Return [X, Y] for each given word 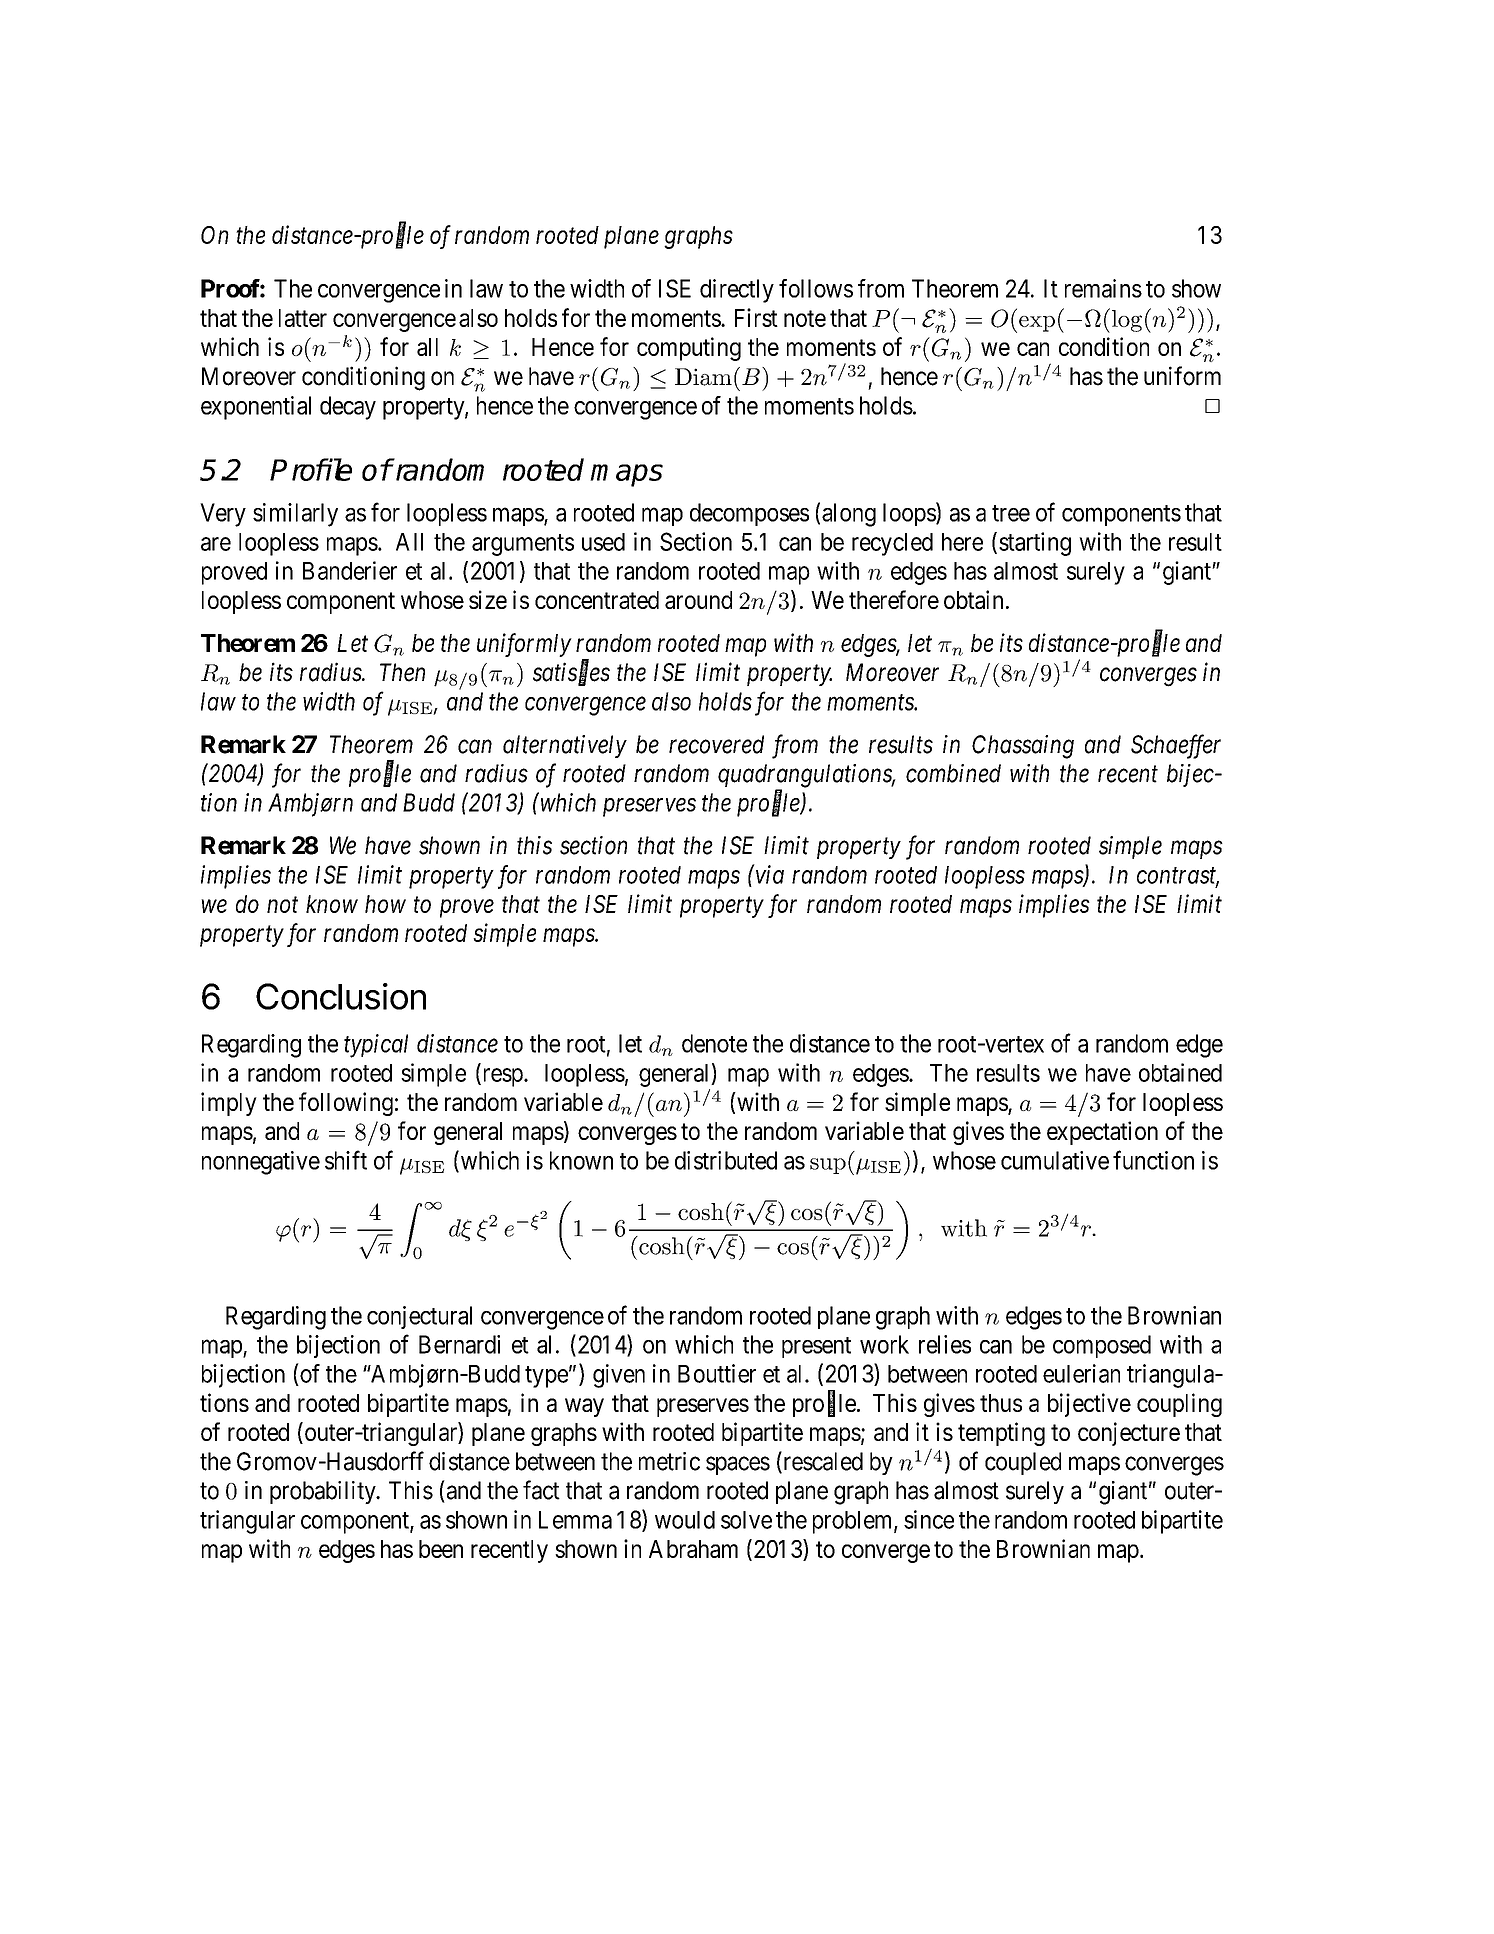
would [685, 1520]
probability [324, 1492]
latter [303, 318]
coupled [1023, 1463]
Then [402, 672]
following [346, 1104]
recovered [716, 744]
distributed [726, 1160]
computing [689, 349]
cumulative [1055, 1160]
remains [1103, 288]
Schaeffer [1176, 746]
